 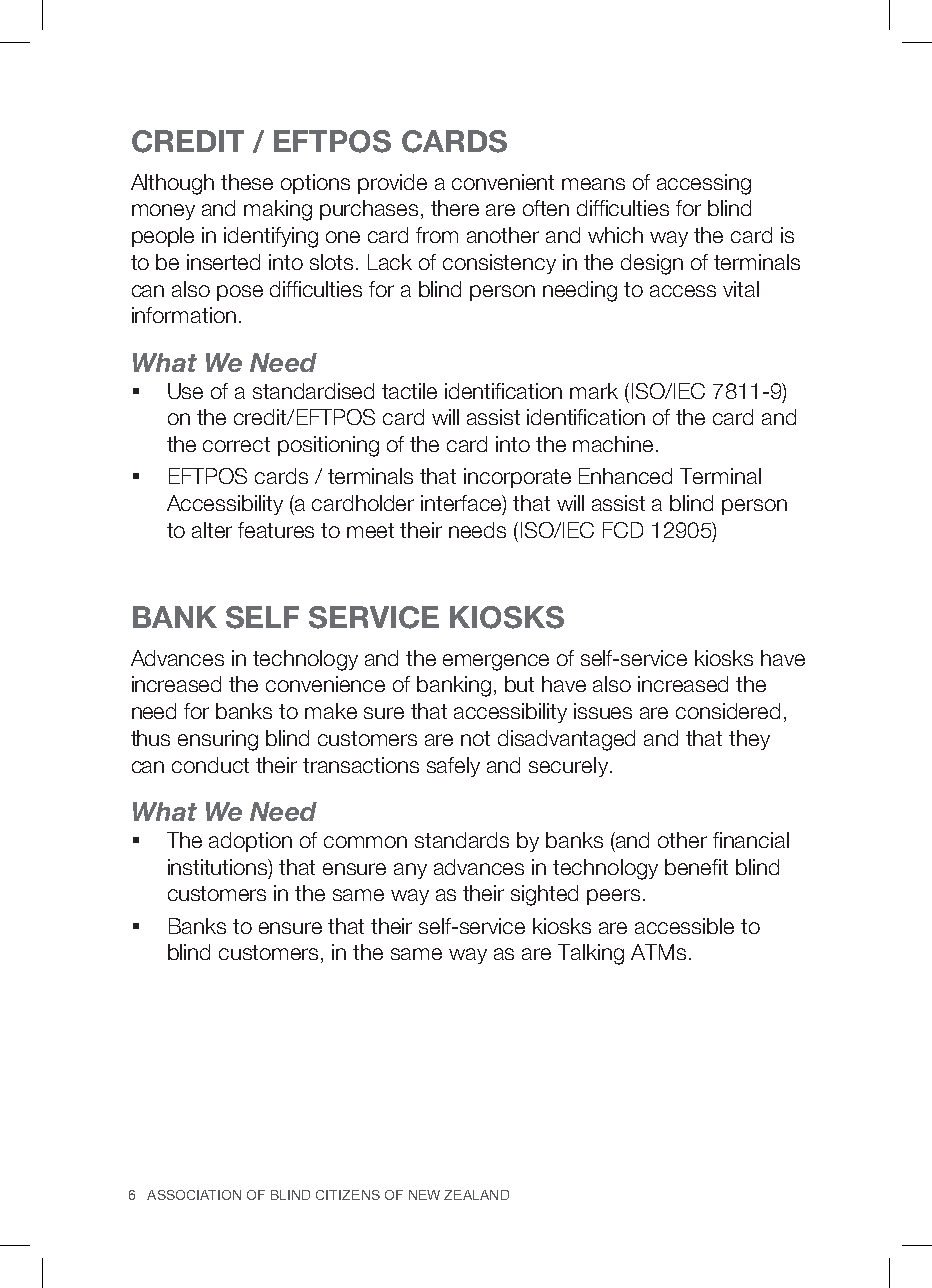 What do you see at coordinates (476, 1195) in the image?
I see `ZEALAND` at bounding box center [476, 1195].
